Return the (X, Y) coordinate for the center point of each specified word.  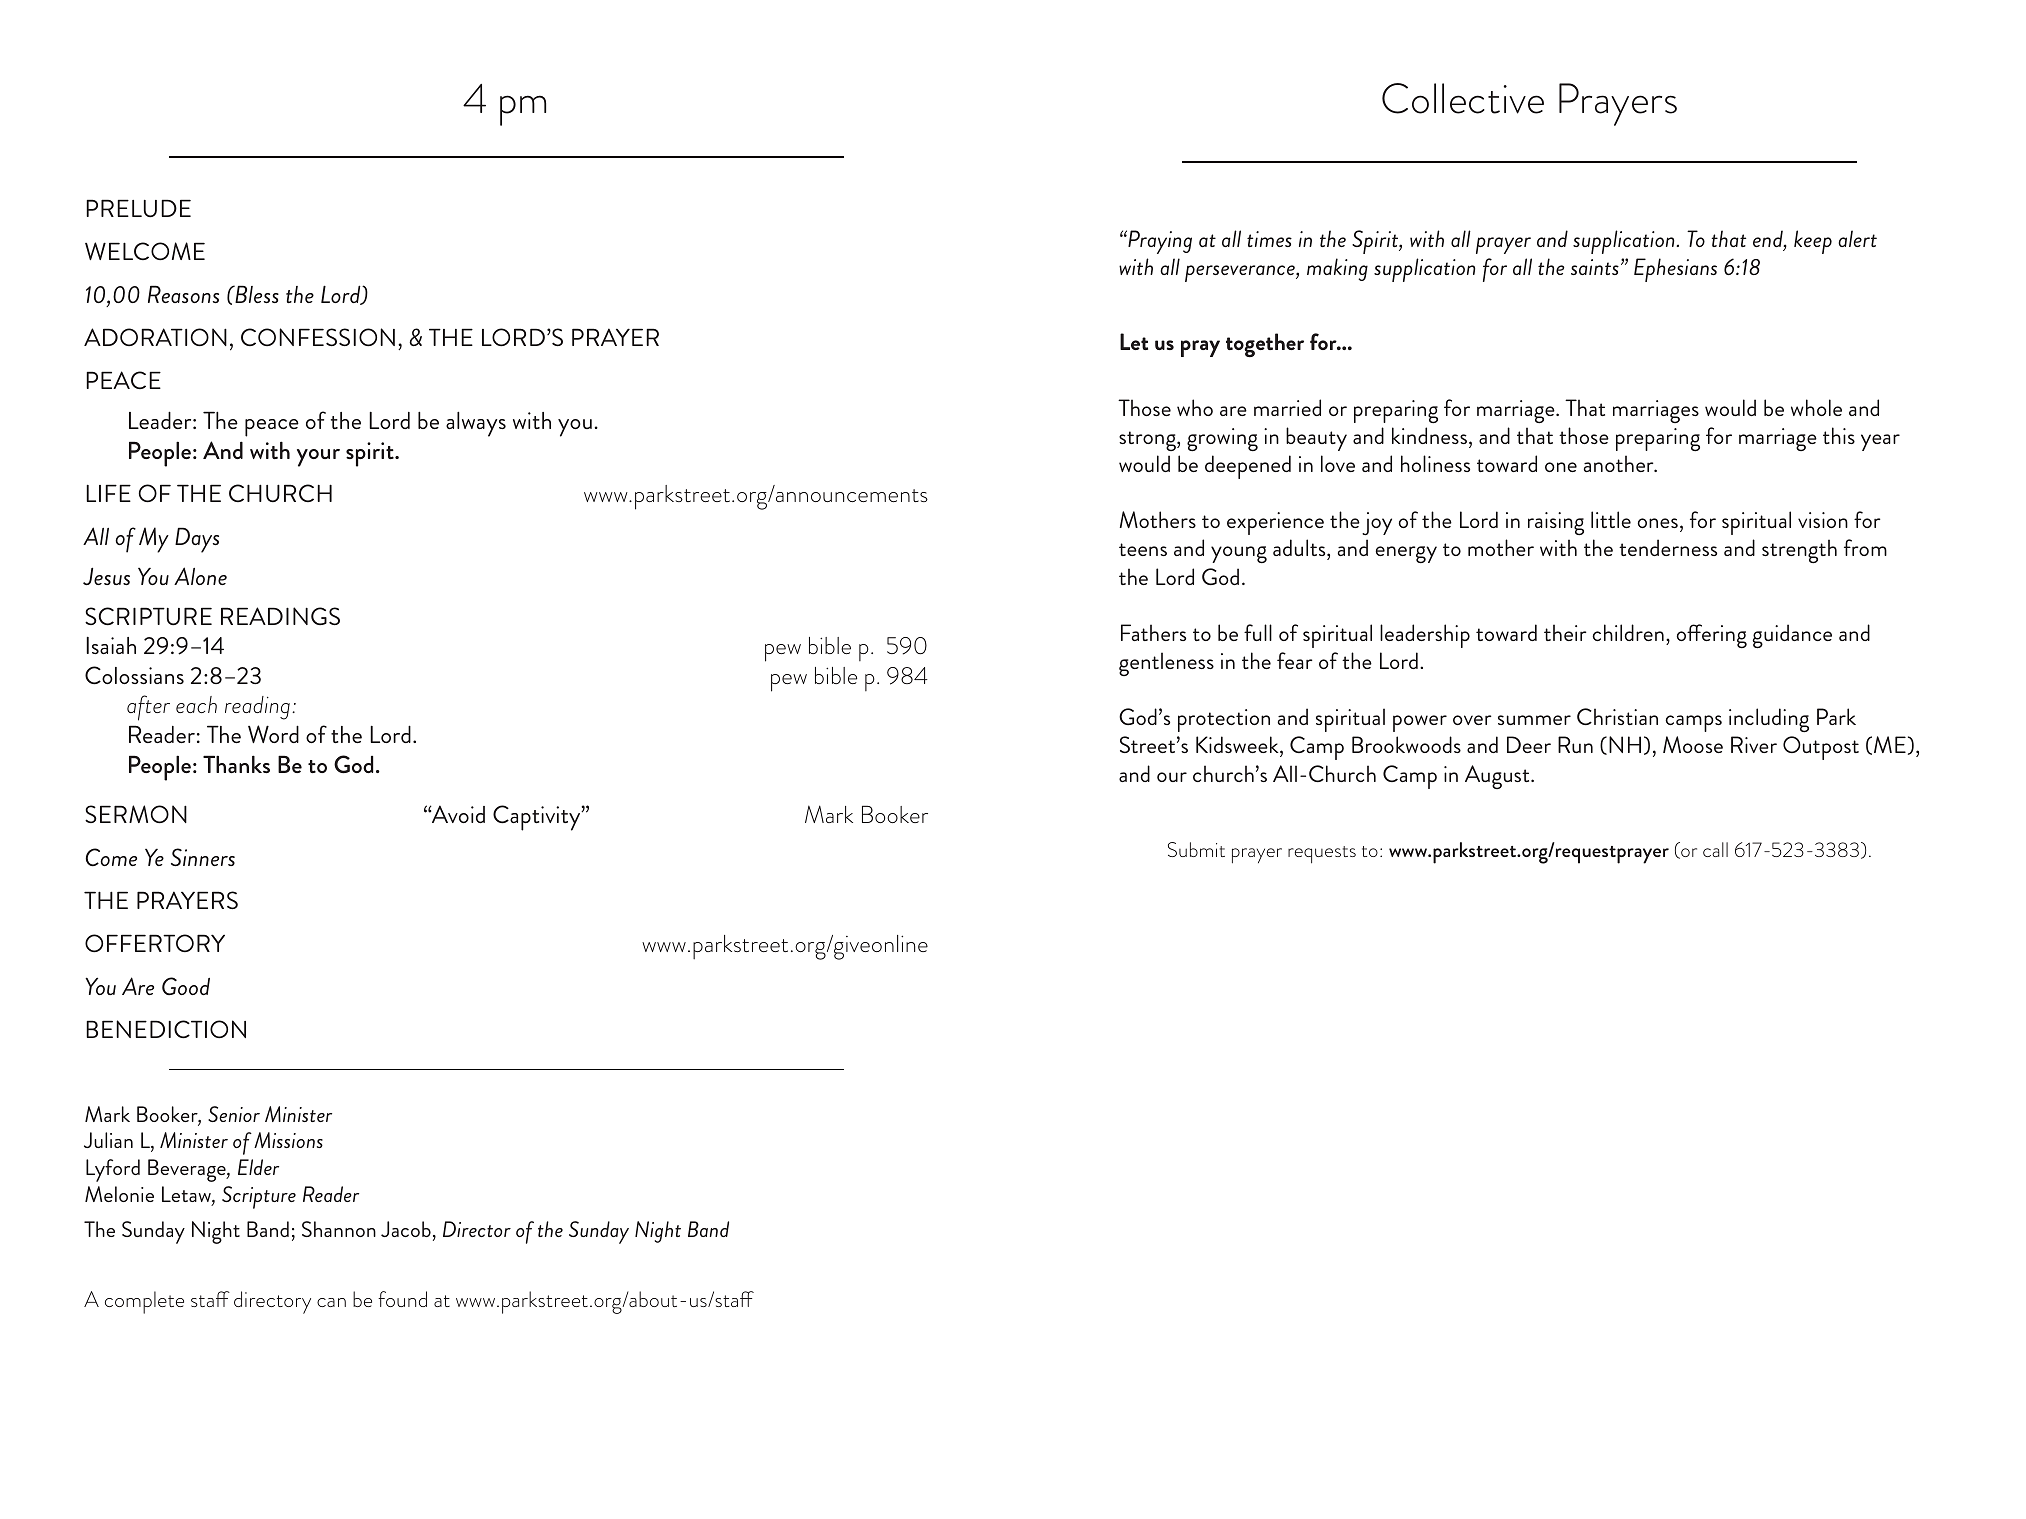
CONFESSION (318, 337)
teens (1143, 549)
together (1265, 345)
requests (1322, 854)
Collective (1463, 98)
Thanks (236, 764)
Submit (1196, 849)
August (1498, 777)
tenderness (1668, 547)
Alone (200, 576)
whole (1816, 407)
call (1715, 849)
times (1269, 239)
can (331, 1302)
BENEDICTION (166, 1029)
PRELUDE (138, 208)
